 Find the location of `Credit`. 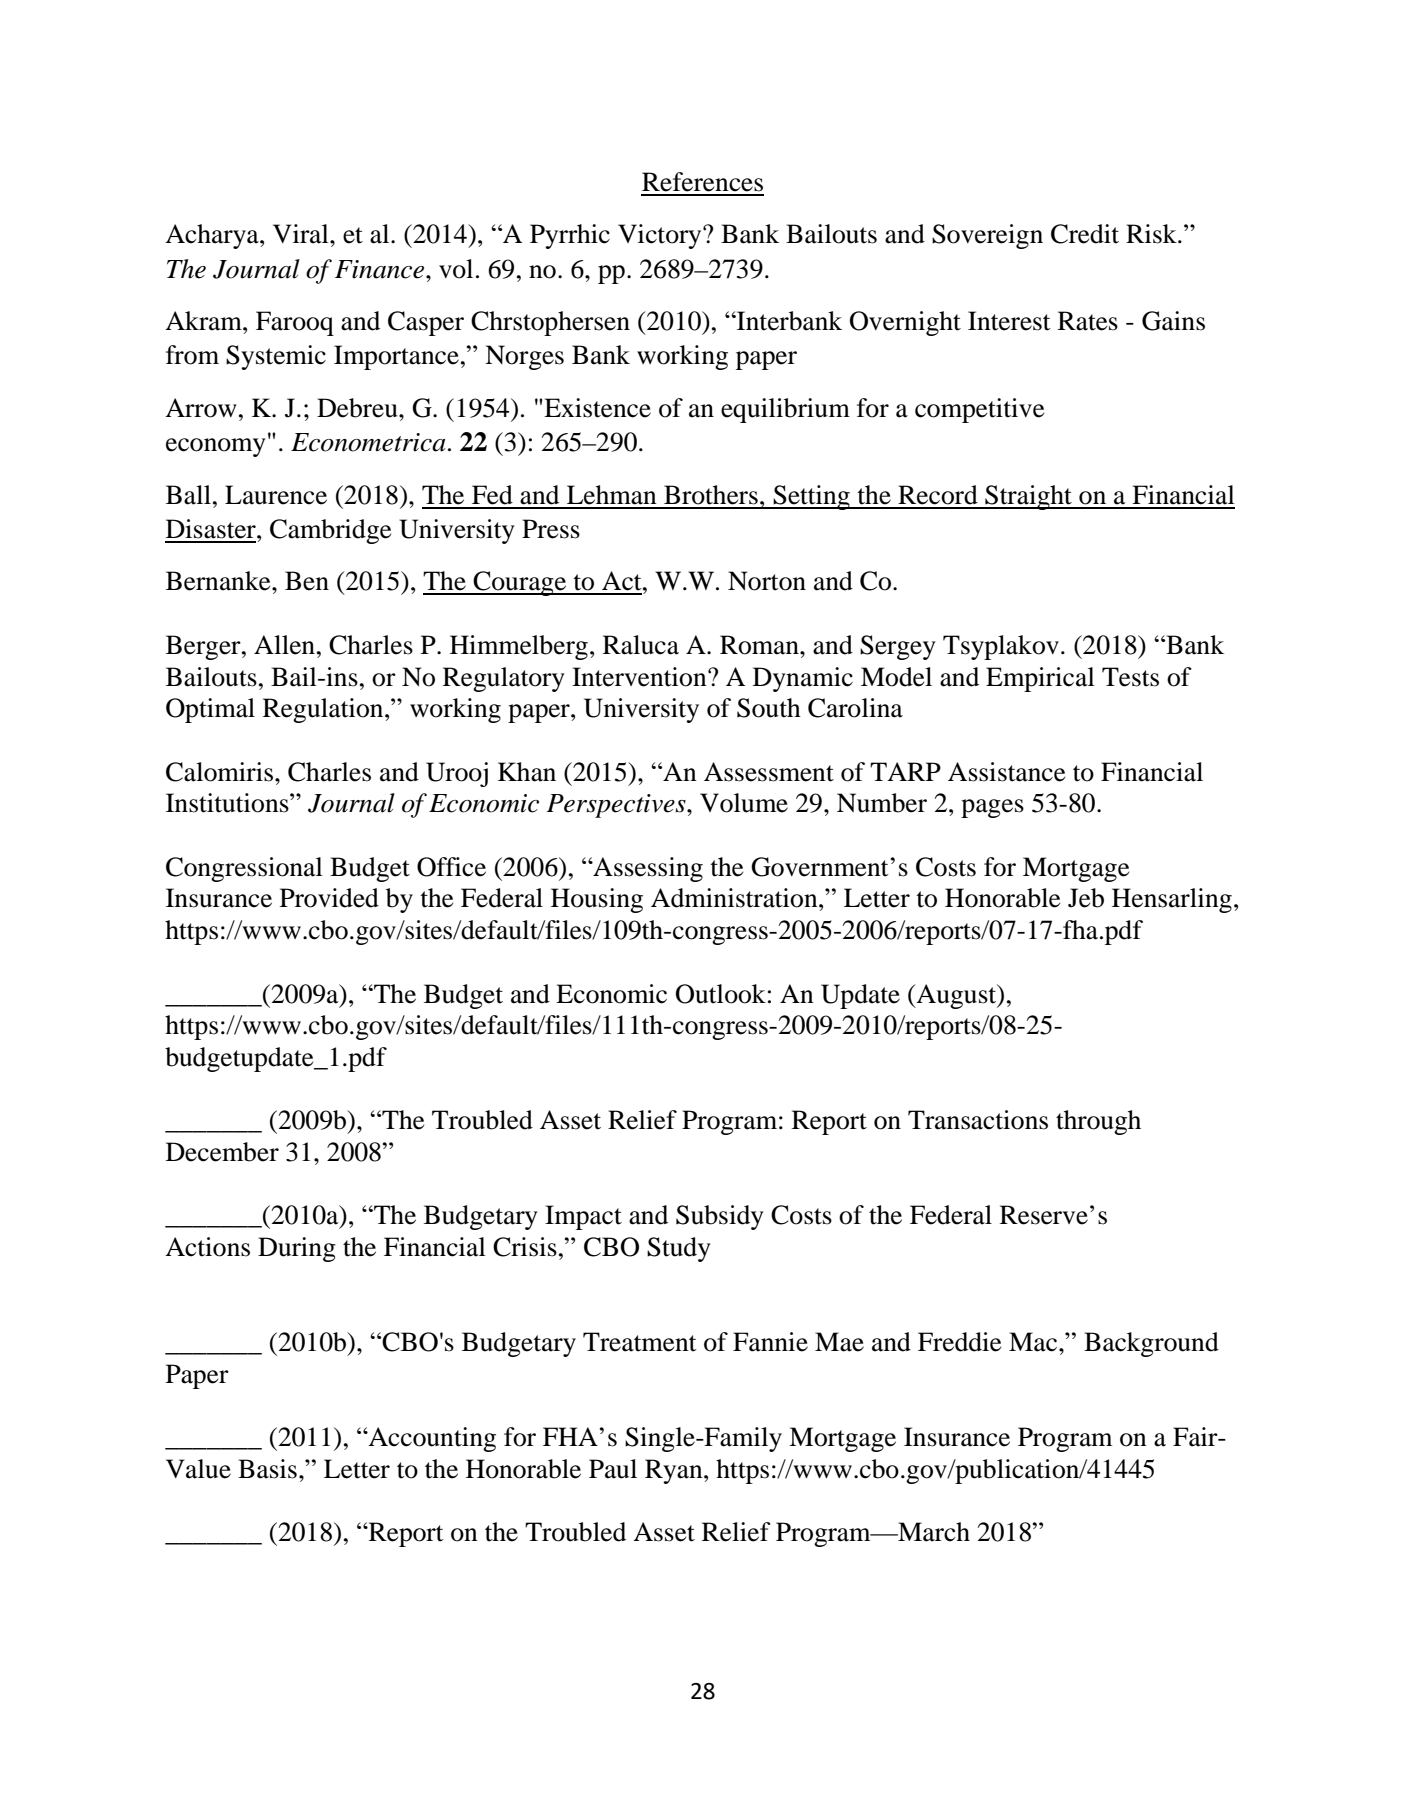

Credit is located at coordinates (1085, 234).
